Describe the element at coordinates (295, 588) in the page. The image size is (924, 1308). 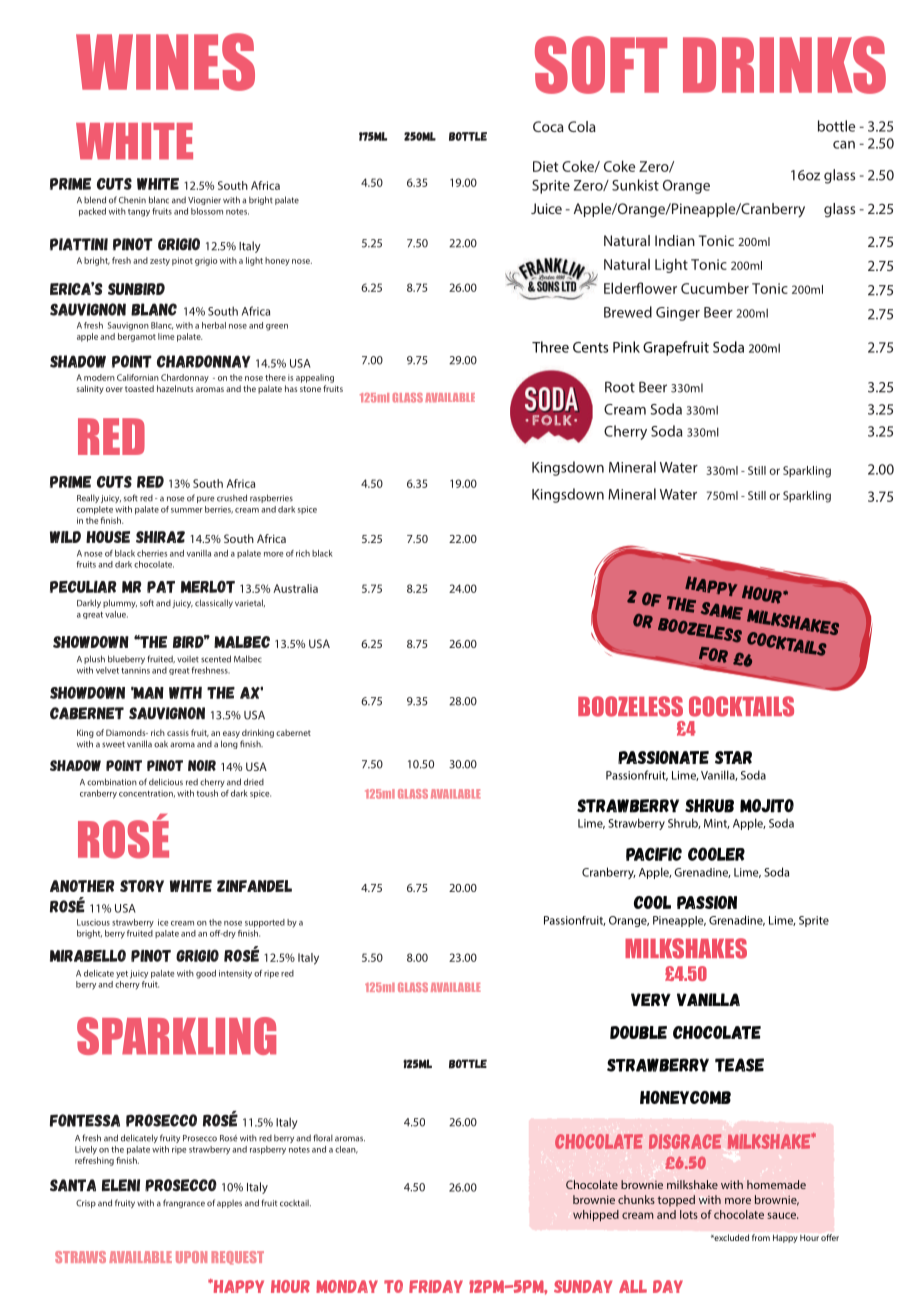
I see `Australia` at that location.
